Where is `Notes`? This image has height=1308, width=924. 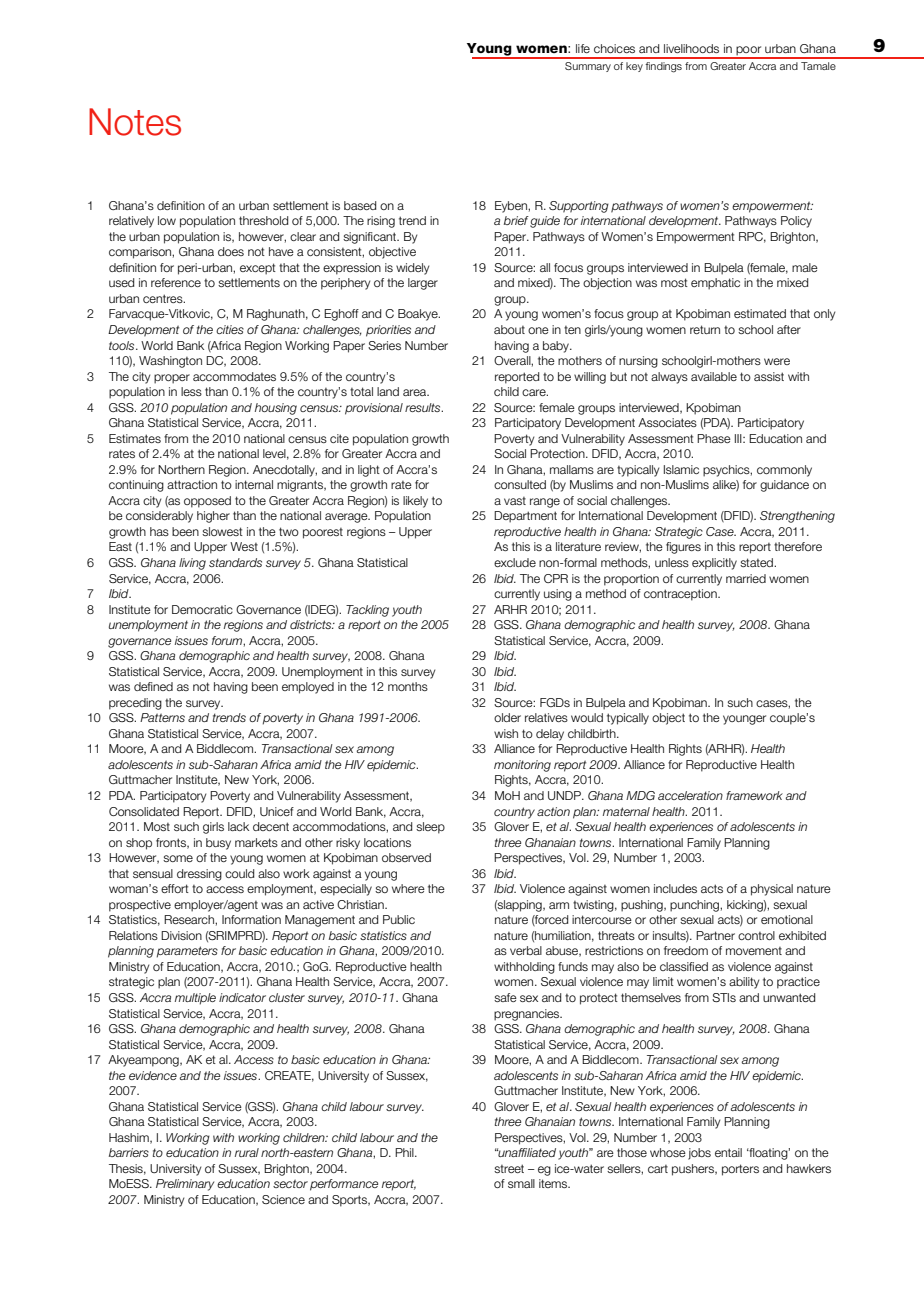 Notes is located at coordinates (135, 122).
